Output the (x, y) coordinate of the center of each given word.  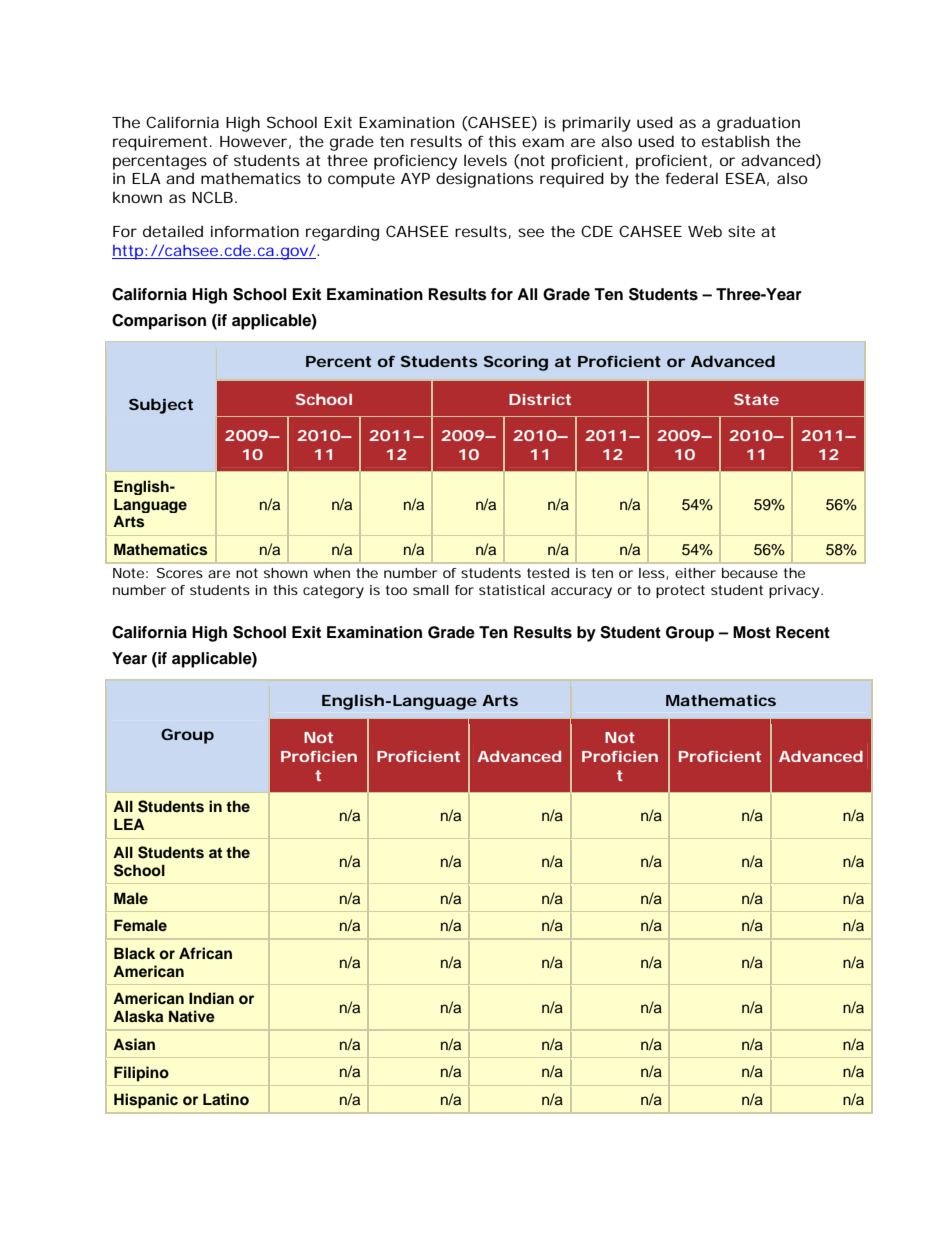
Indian (211, 998)
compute (361, 180)
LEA (129, 824)
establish (735, 141)
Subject (161, 406)
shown (286, 573)
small (431, 590)
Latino (226, 1099)
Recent (803, 632)
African (205, 953)
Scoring (516, 363)
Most (752, 632)
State (756, 399)
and (180, 178)
